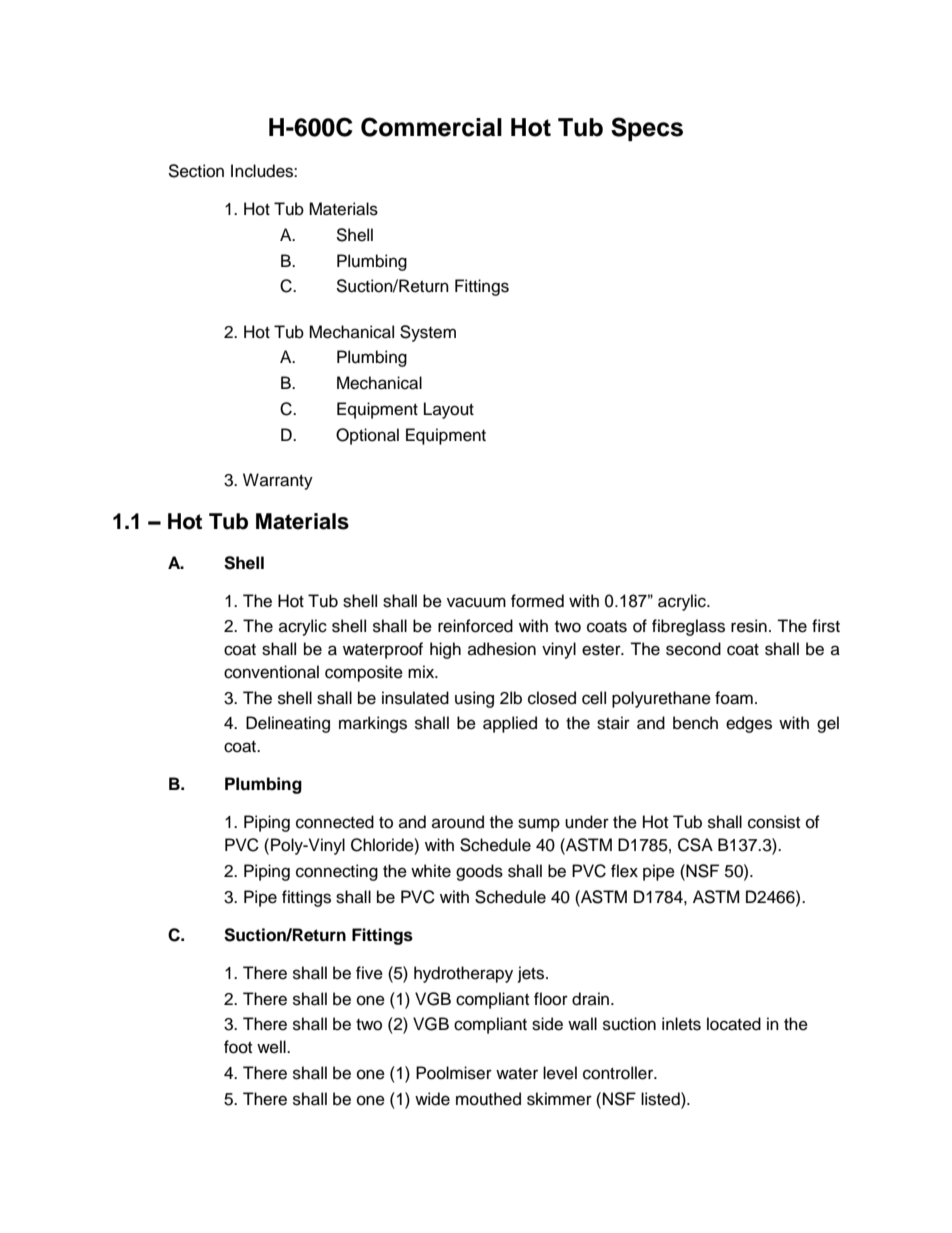 This document has height=1233, width=952. Describe the element at coordinates (647, 129) in the document. I see `Specs` at that location.
